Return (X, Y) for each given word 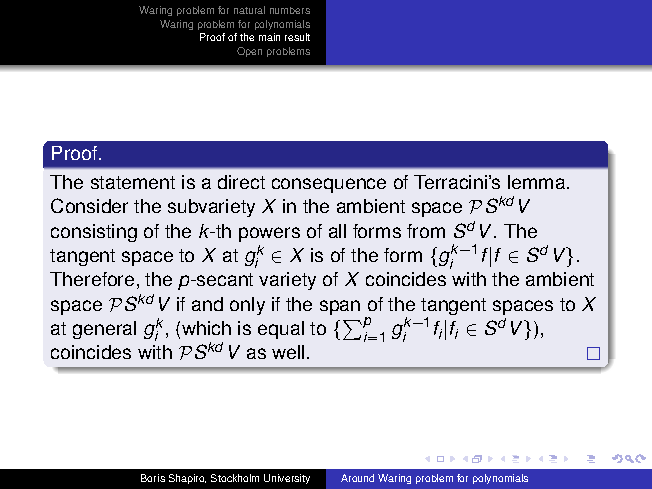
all (337, 231)
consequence (329, 185)
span (340, 307)
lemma (538, 182)
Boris (153, 478)
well (288, 352)
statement (133, 182)
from (426, 231)
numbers (290, 10)
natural (249, 10)
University (287, 479)
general (104, 330)
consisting (94, 233)
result (297, 37)
